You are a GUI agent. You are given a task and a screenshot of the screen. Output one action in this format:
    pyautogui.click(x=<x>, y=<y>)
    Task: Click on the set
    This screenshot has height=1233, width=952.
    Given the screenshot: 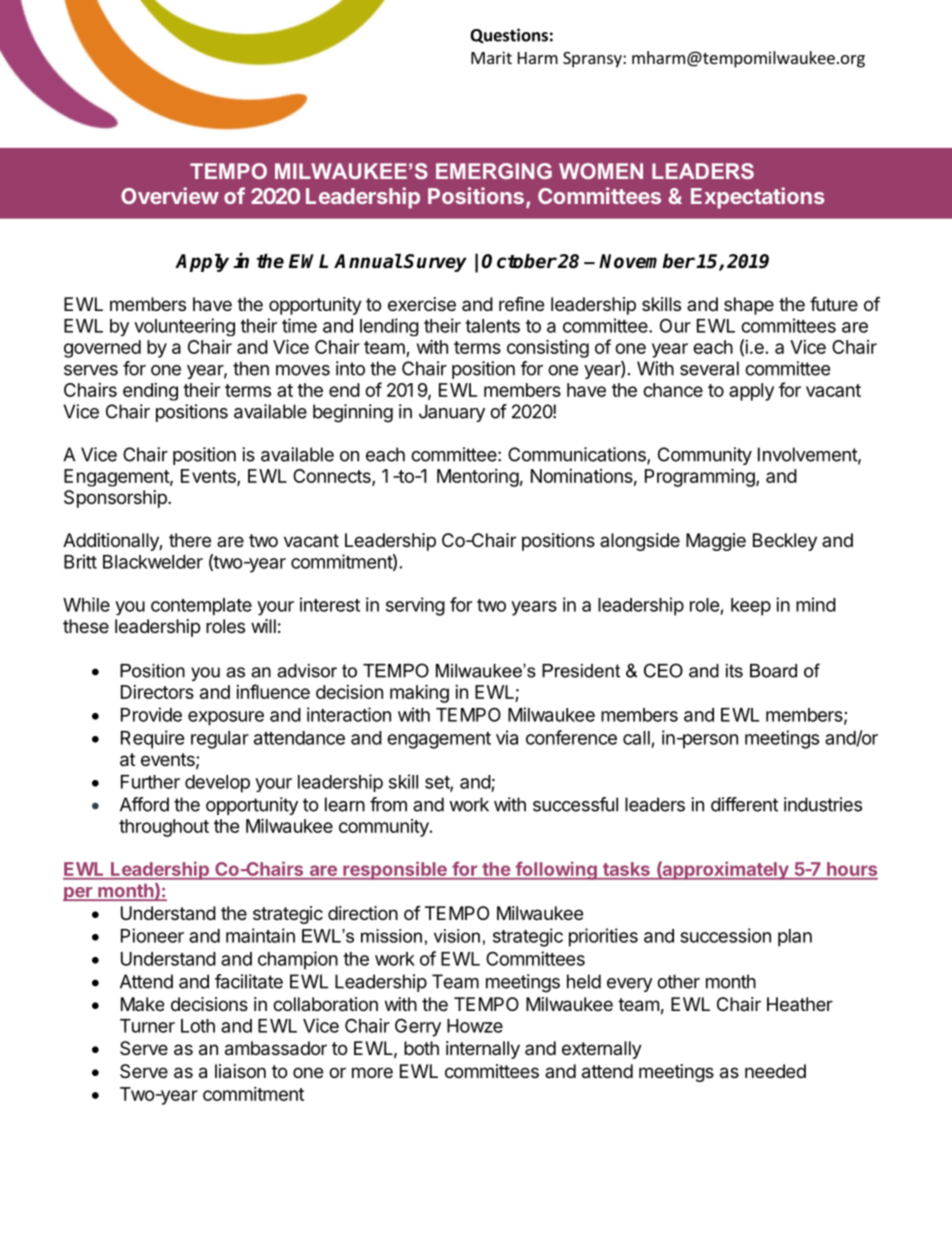 What is the action you would take?
    pyautogui.click(x=438, y=783)
